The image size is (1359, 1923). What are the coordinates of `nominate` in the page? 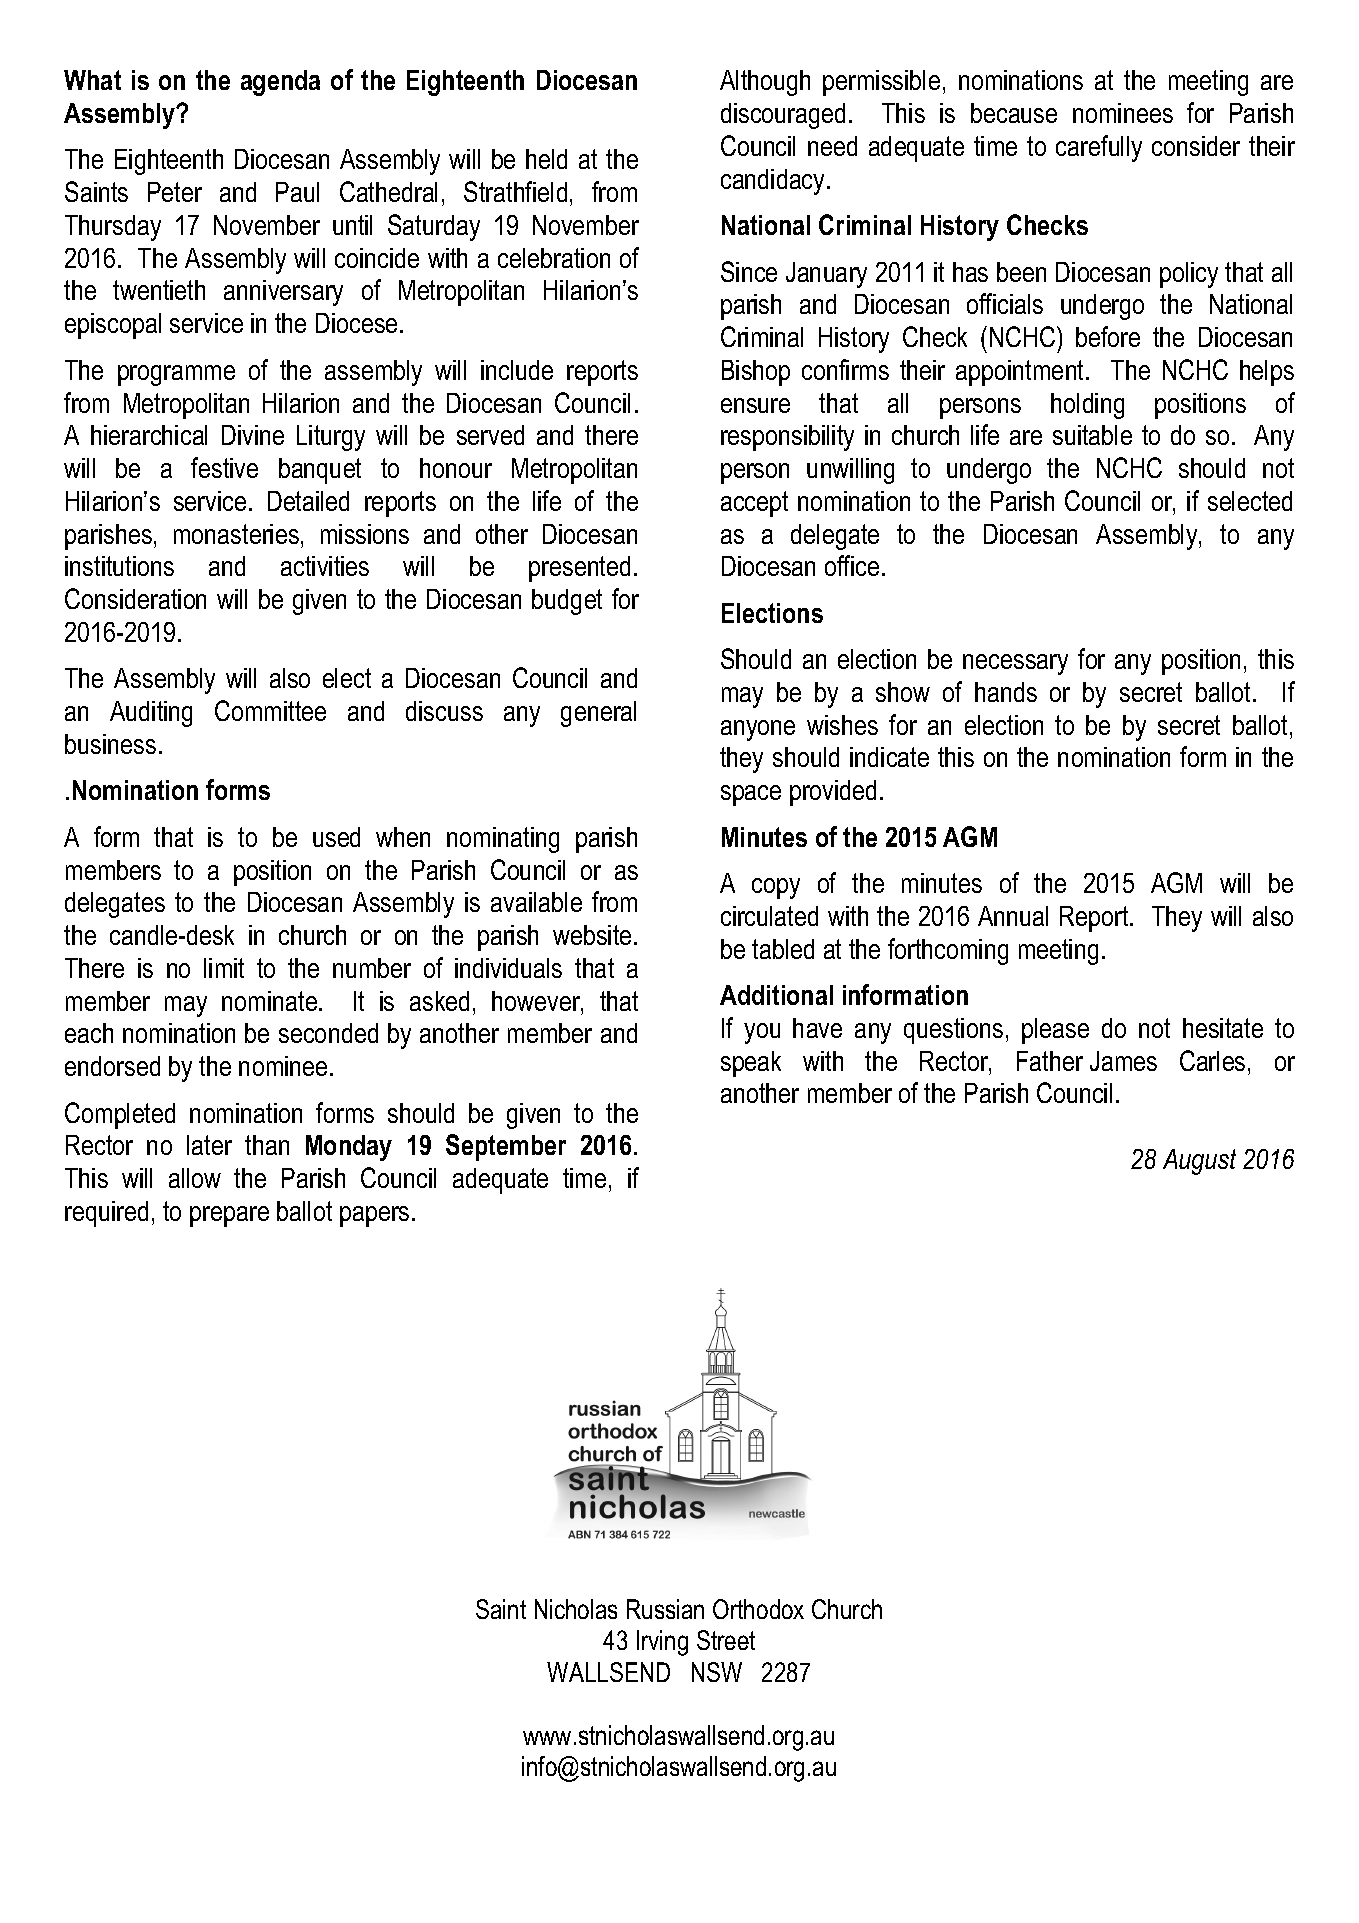 It's located at (269, 1001).
